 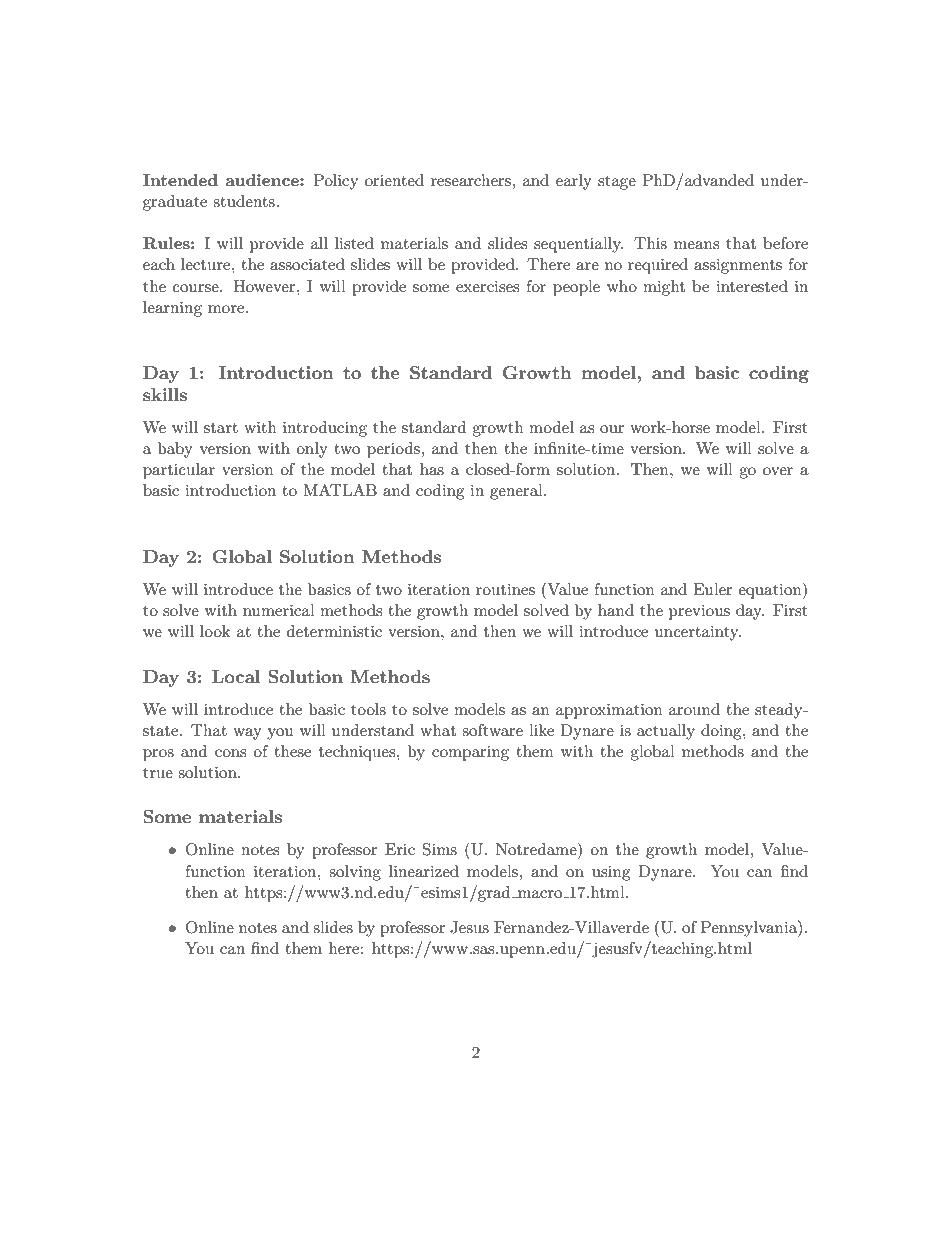 What do you see at coordinates (215, 631) in the image?
I see `look` at bounding box center [215, 631].
